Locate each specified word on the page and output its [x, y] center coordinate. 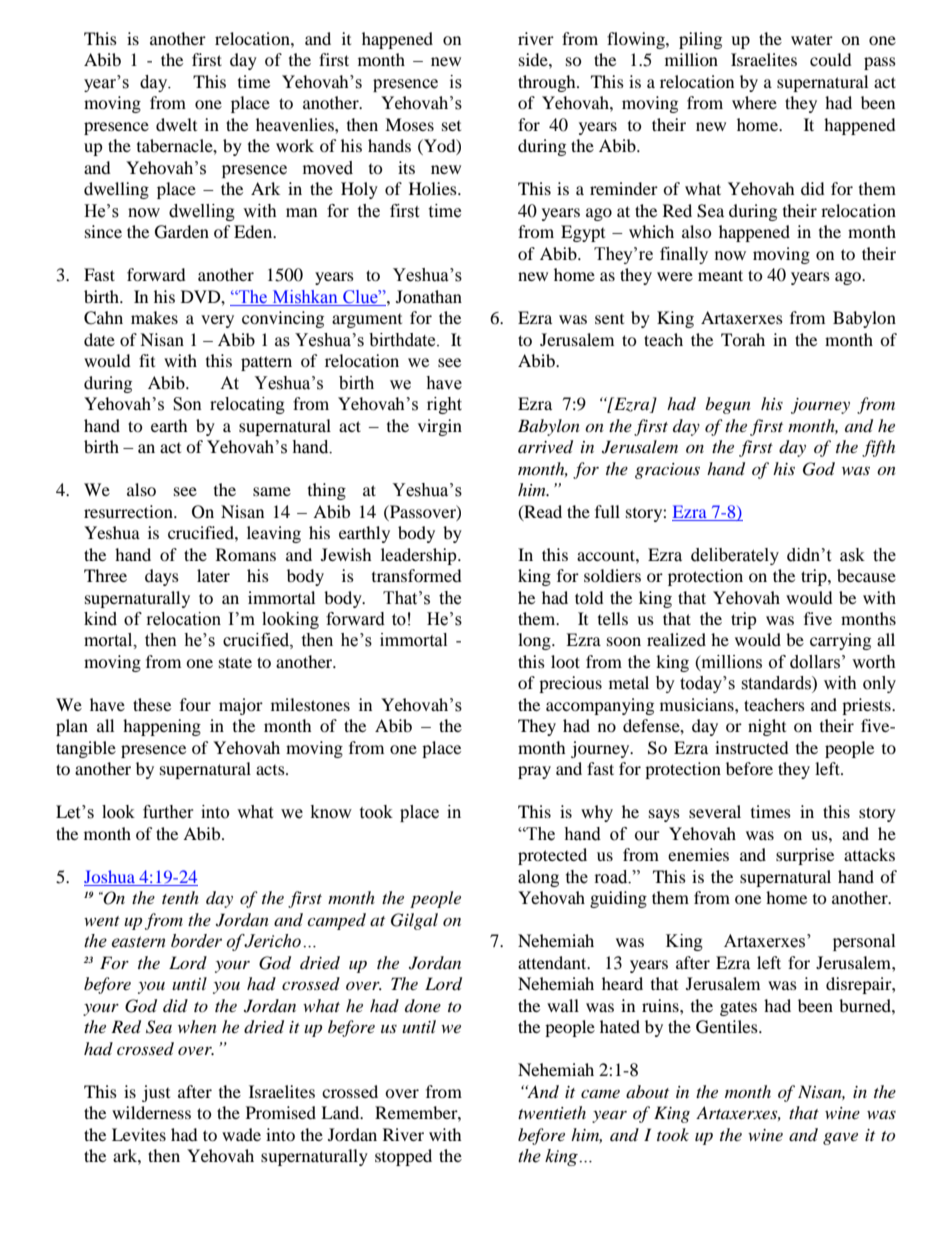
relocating [247, 405]
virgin [440, 427]
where [754, 102]
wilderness [151, 1112]
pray [534, 772]
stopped [403, 1157]
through [548, 83]
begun [728, 405]
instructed [752, 747]
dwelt [176, 124]
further [168, 812]
